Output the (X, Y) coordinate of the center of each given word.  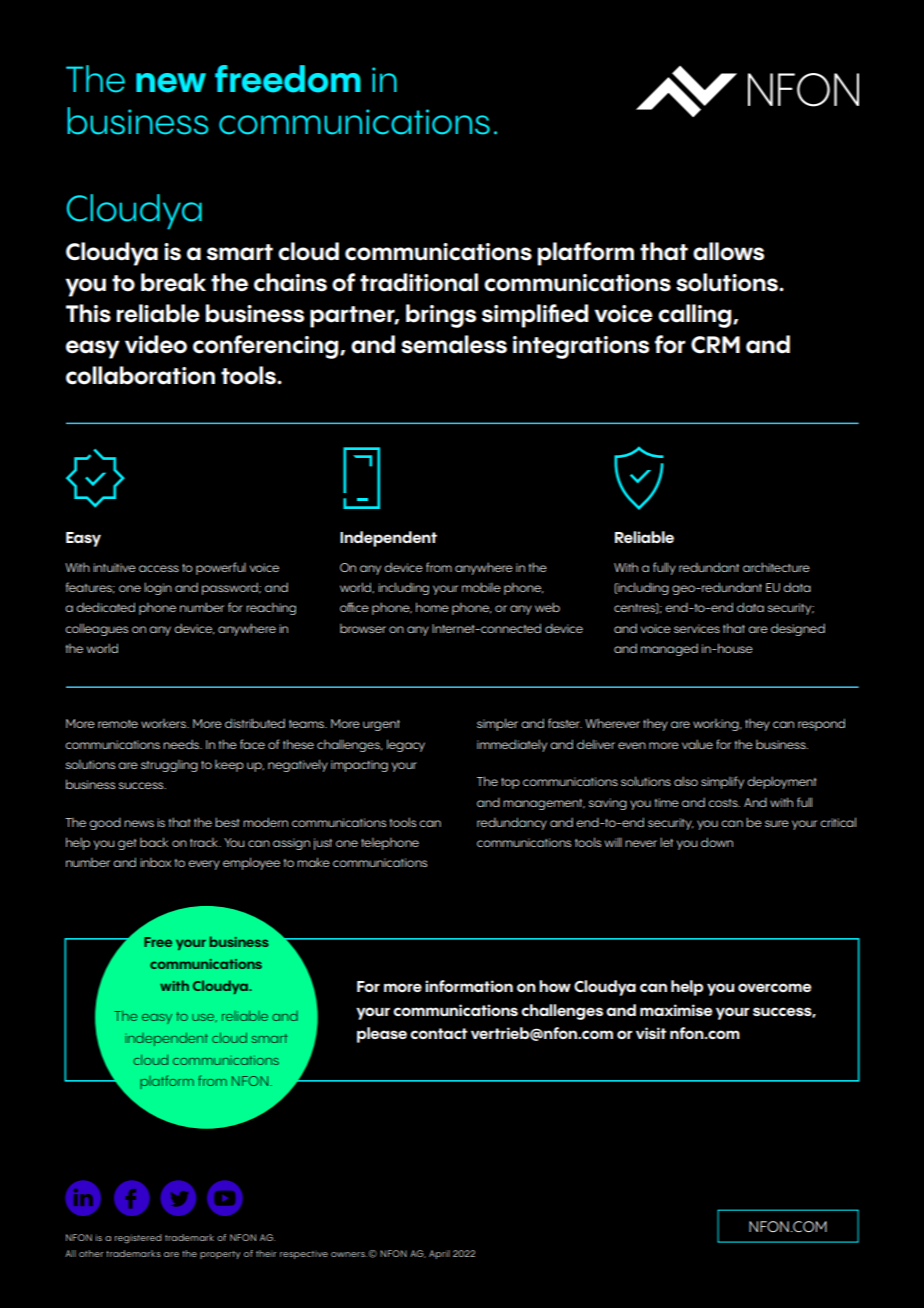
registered (138, 1239)
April (439, 1254)
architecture (776, 567)
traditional (419, 282)
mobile (481, 587)
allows (728, 251)
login (158, 588)
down (717, 842)
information (469, 986)
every (204, 865)
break (173, 282)
